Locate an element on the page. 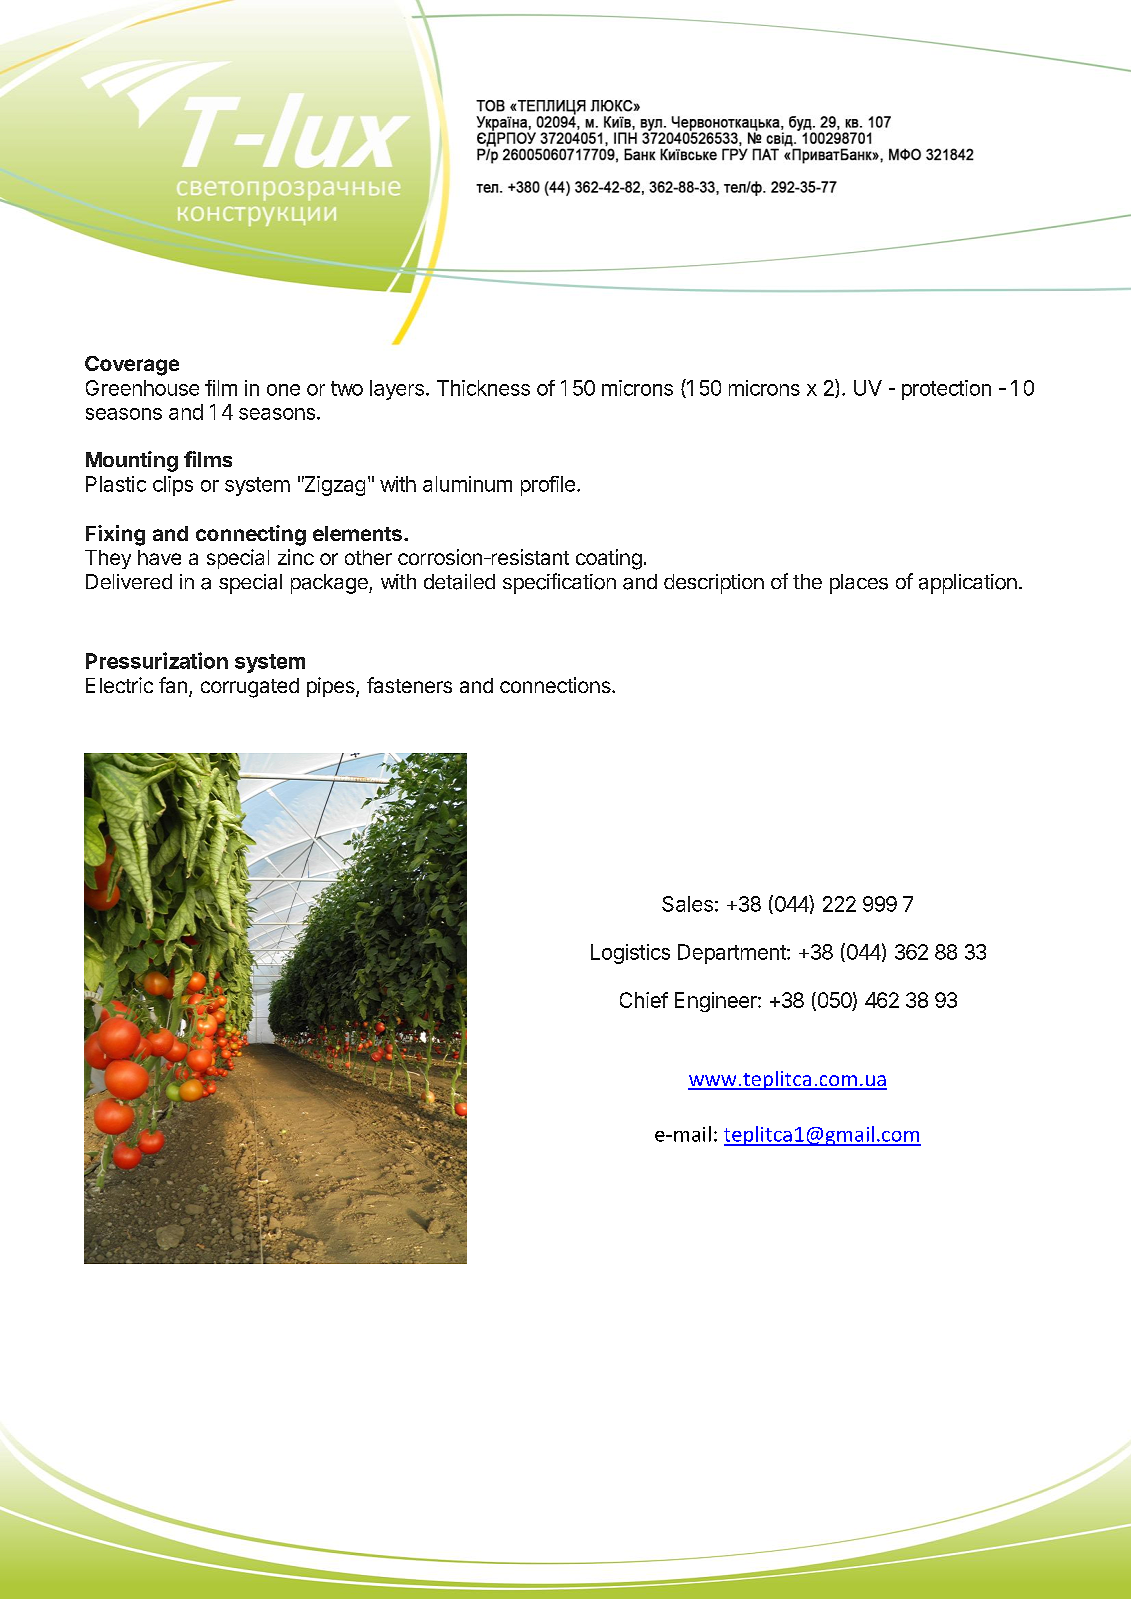  Sales is located at coordinates (687, 904).
